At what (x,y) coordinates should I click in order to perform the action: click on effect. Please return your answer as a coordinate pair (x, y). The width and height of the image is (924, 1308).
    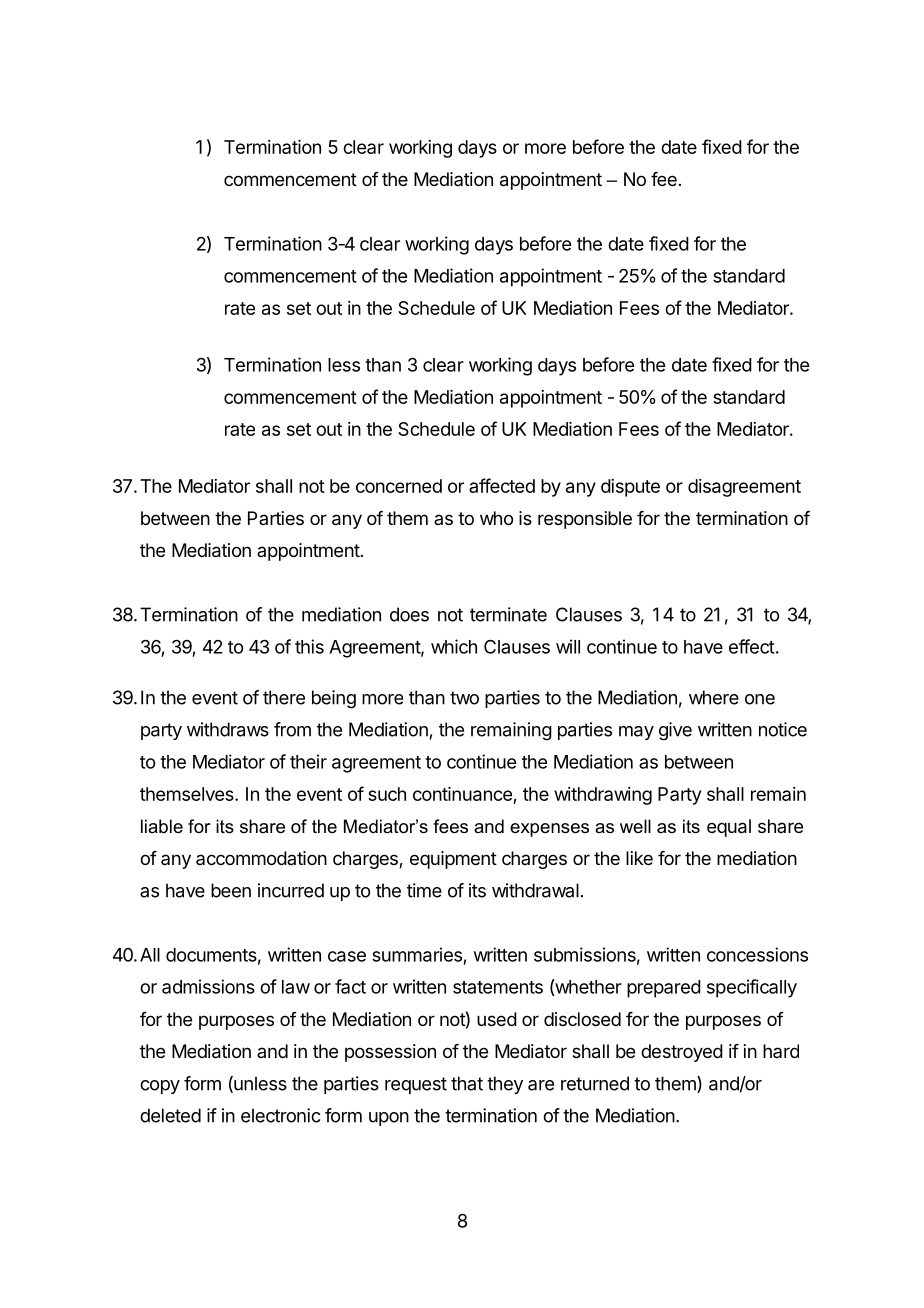
    Looking at the image, I should click on (752, 646).
